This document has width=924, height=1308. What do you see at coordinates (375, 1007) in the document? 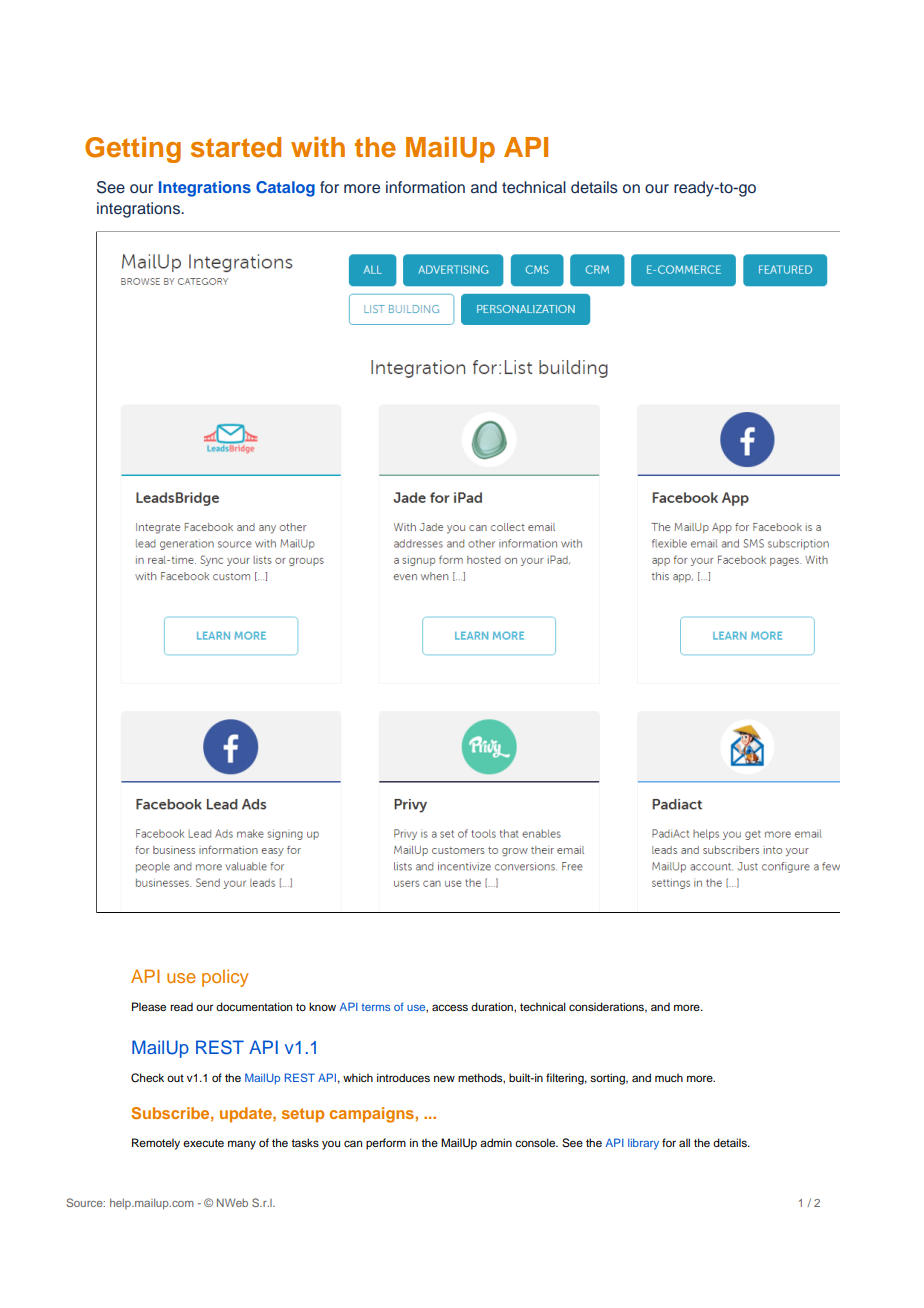
I see `terms` at bounding box center [375, 1007].
